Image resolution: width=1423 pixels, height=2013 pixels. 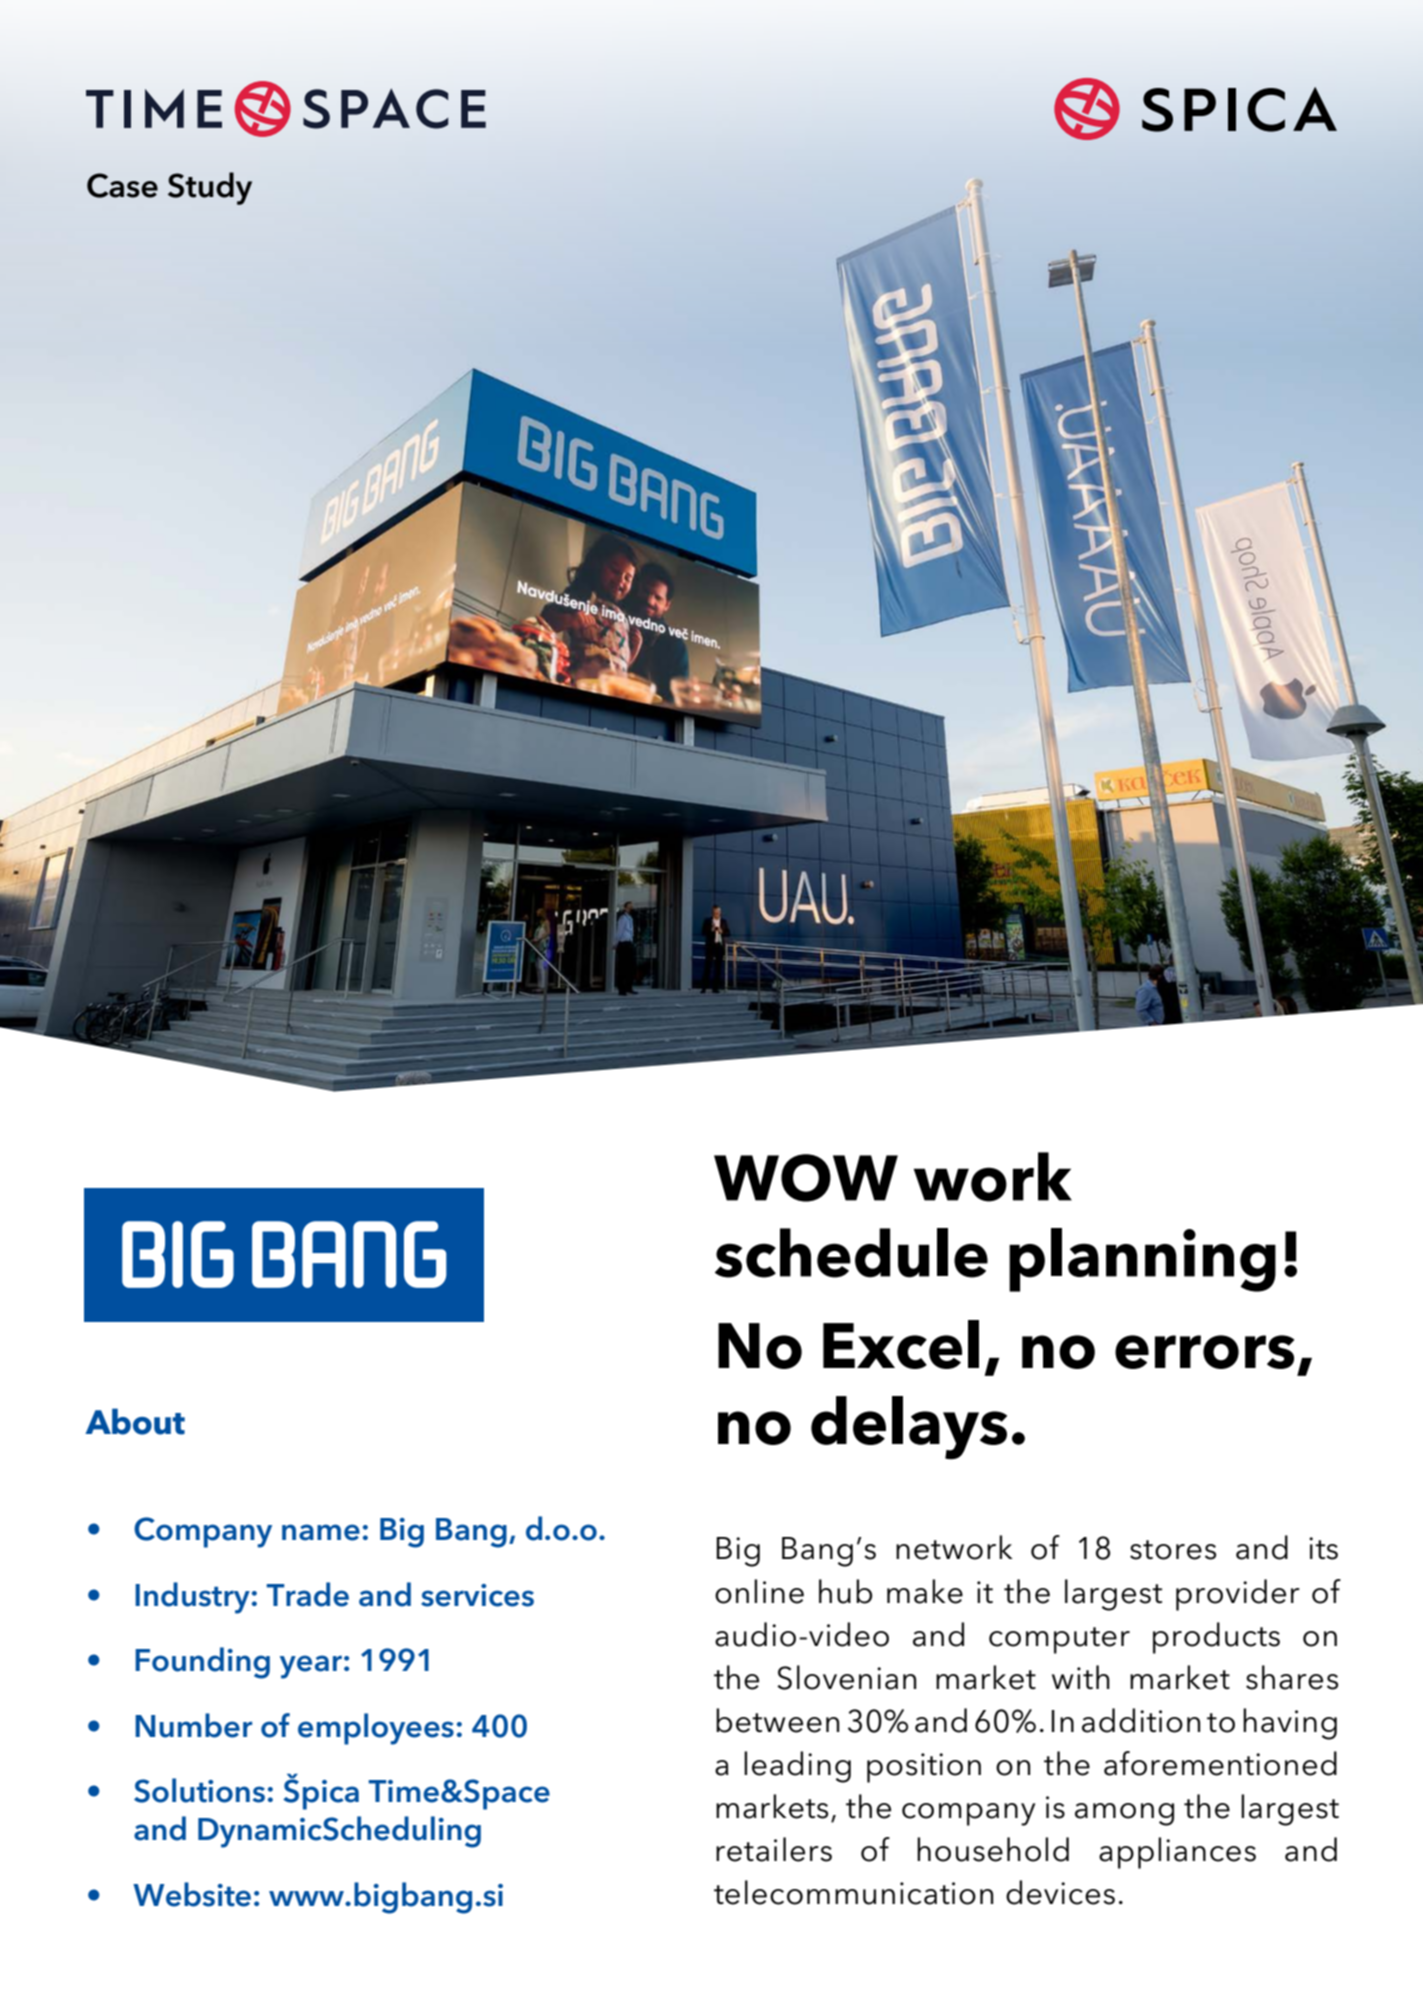 I want to click on planning, so click(x=1142, y=1260).
